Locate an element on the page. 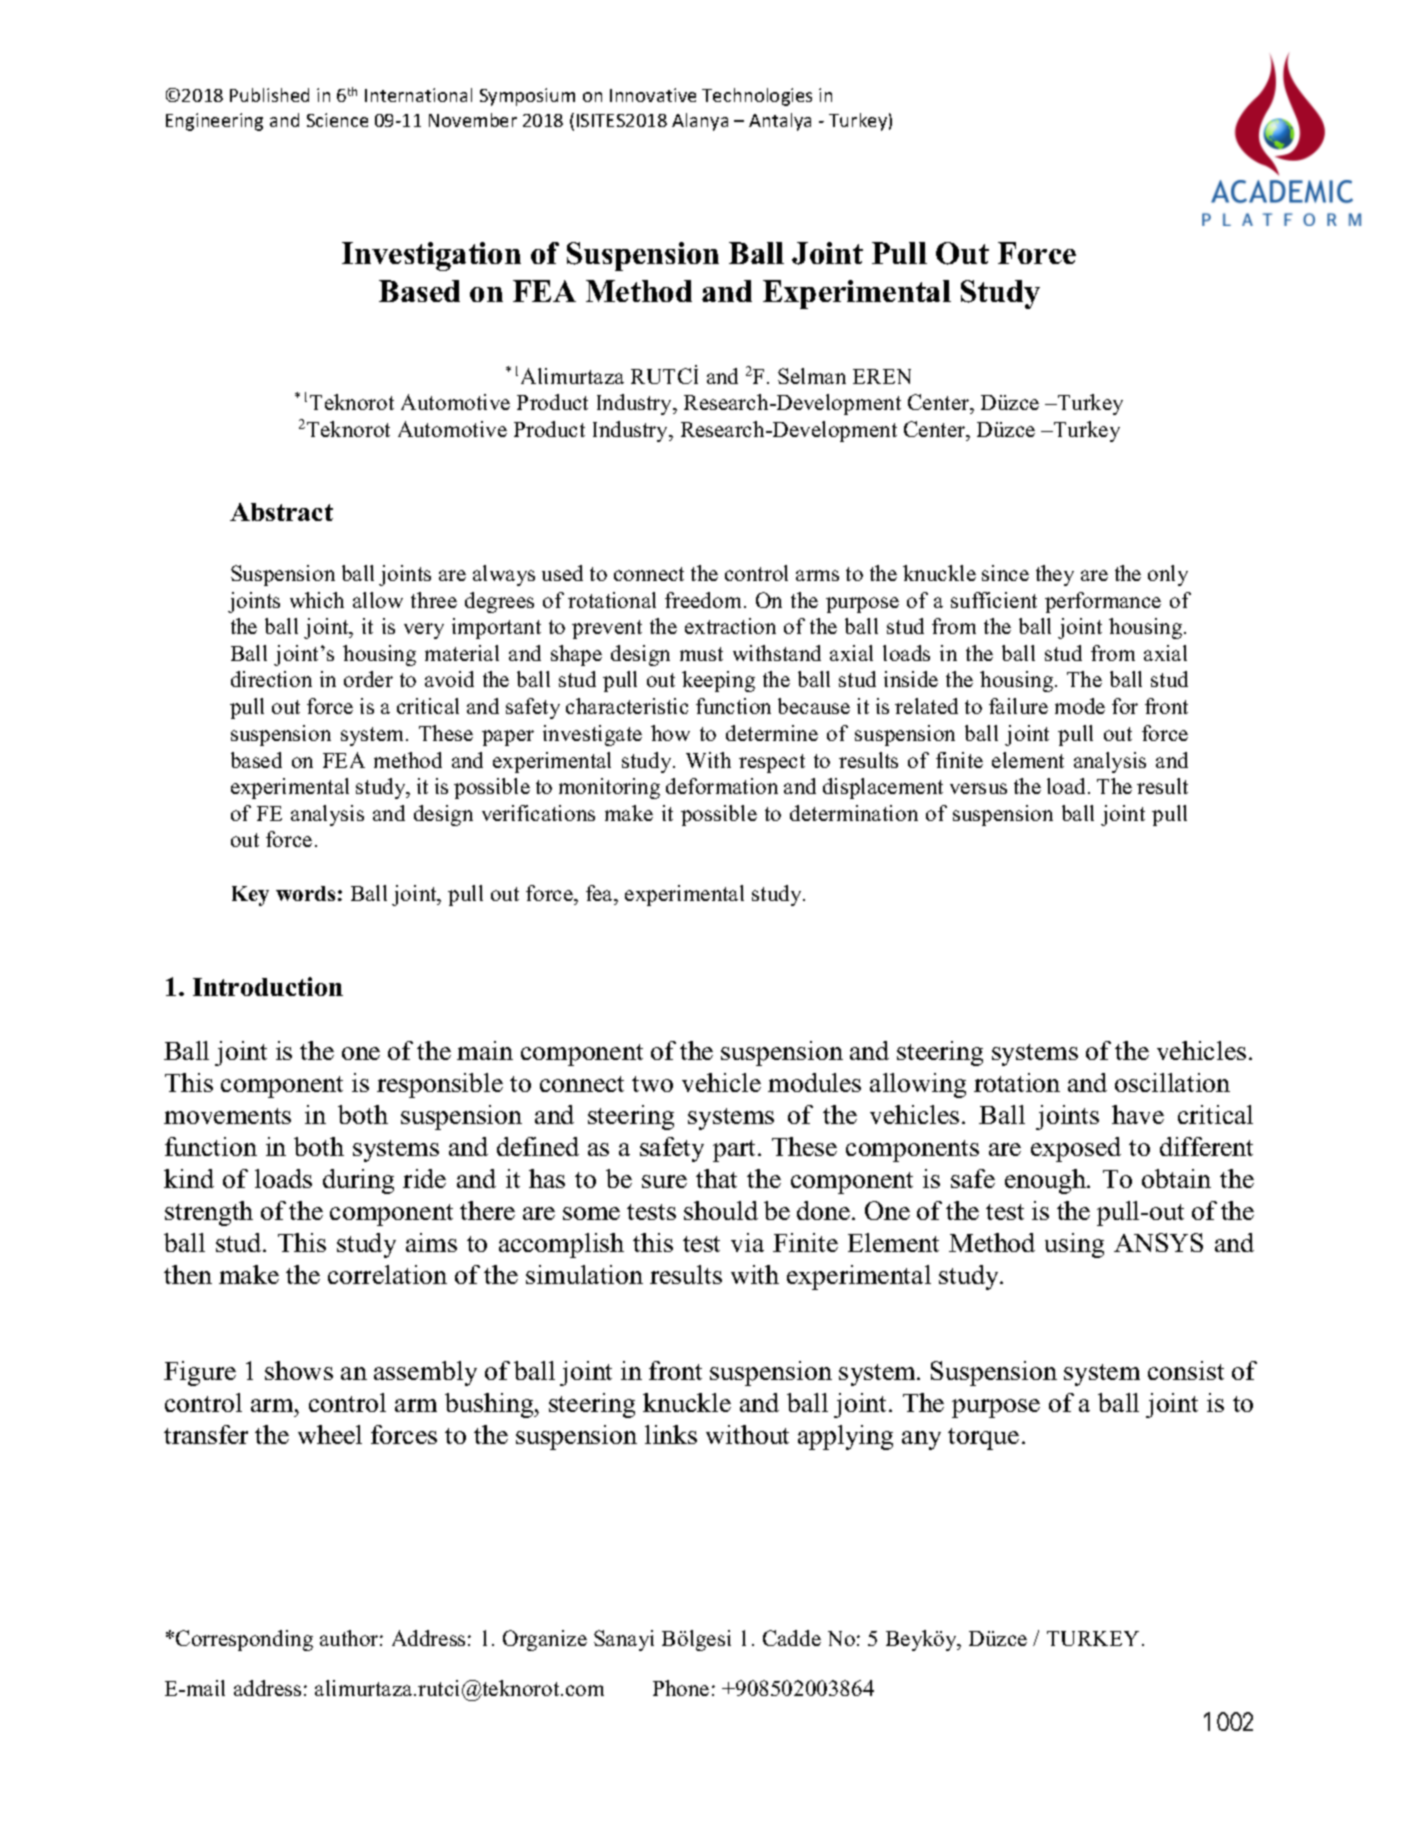 This image has width=1419, height=1836. Science is located at coordinates (337, 120).
